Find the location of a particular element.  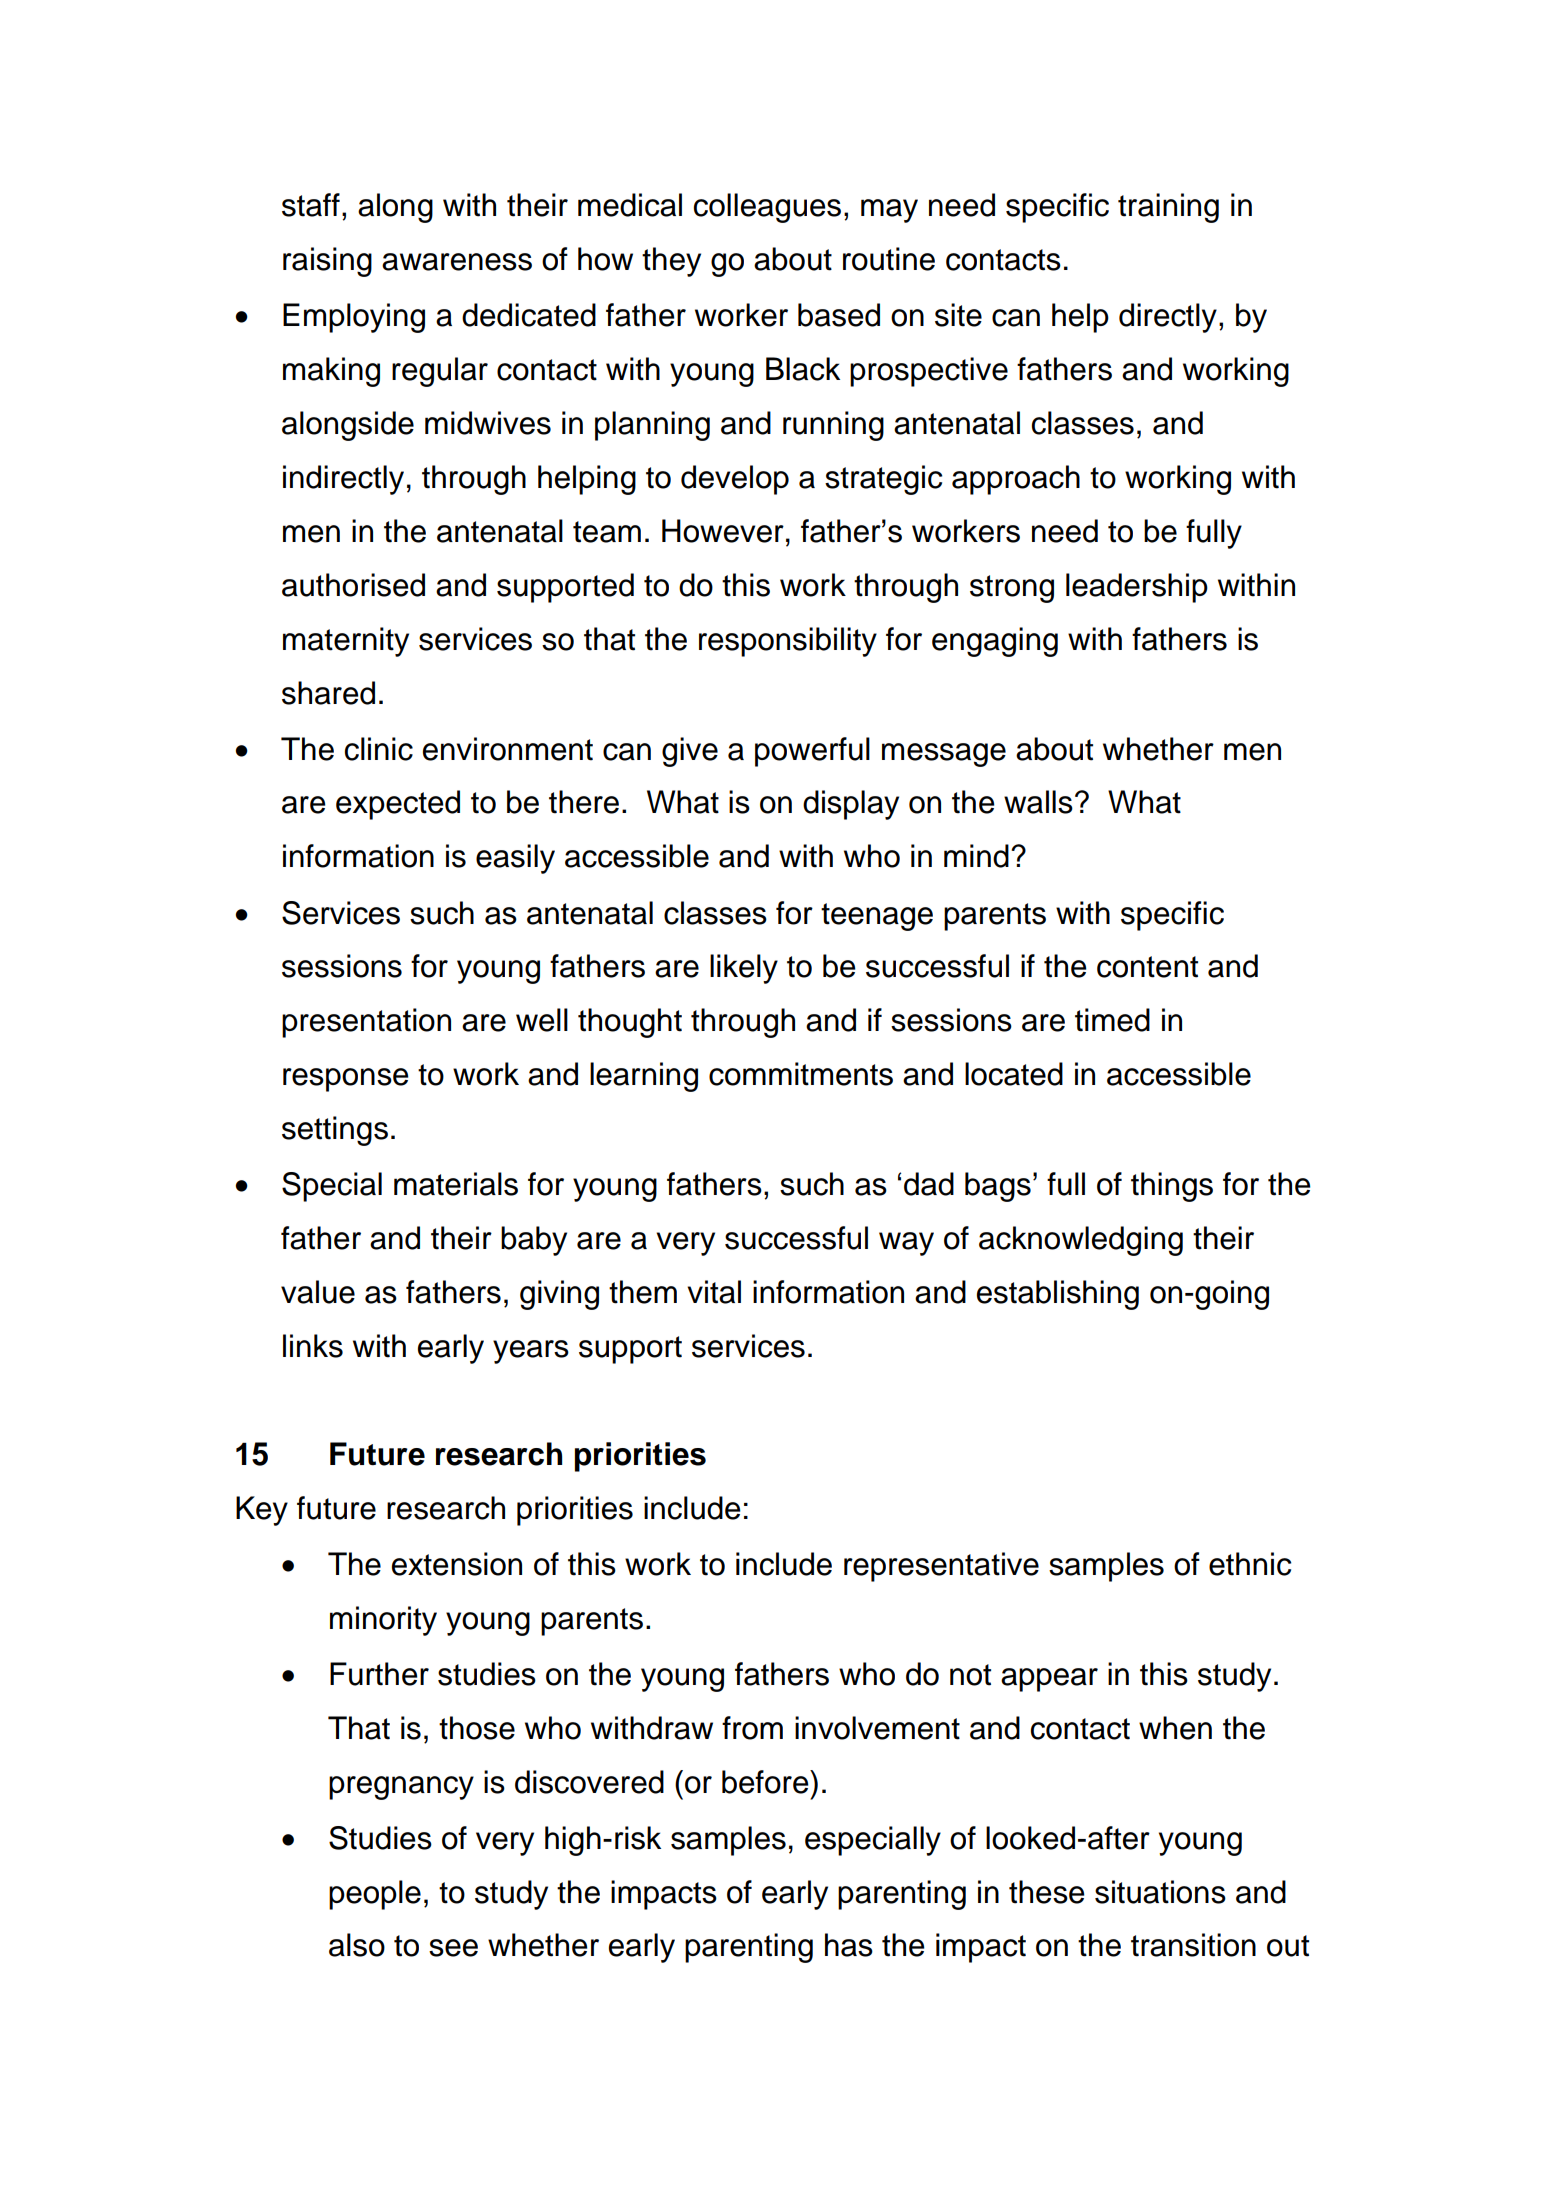

situations is located at coordinates (1160, 1892).
